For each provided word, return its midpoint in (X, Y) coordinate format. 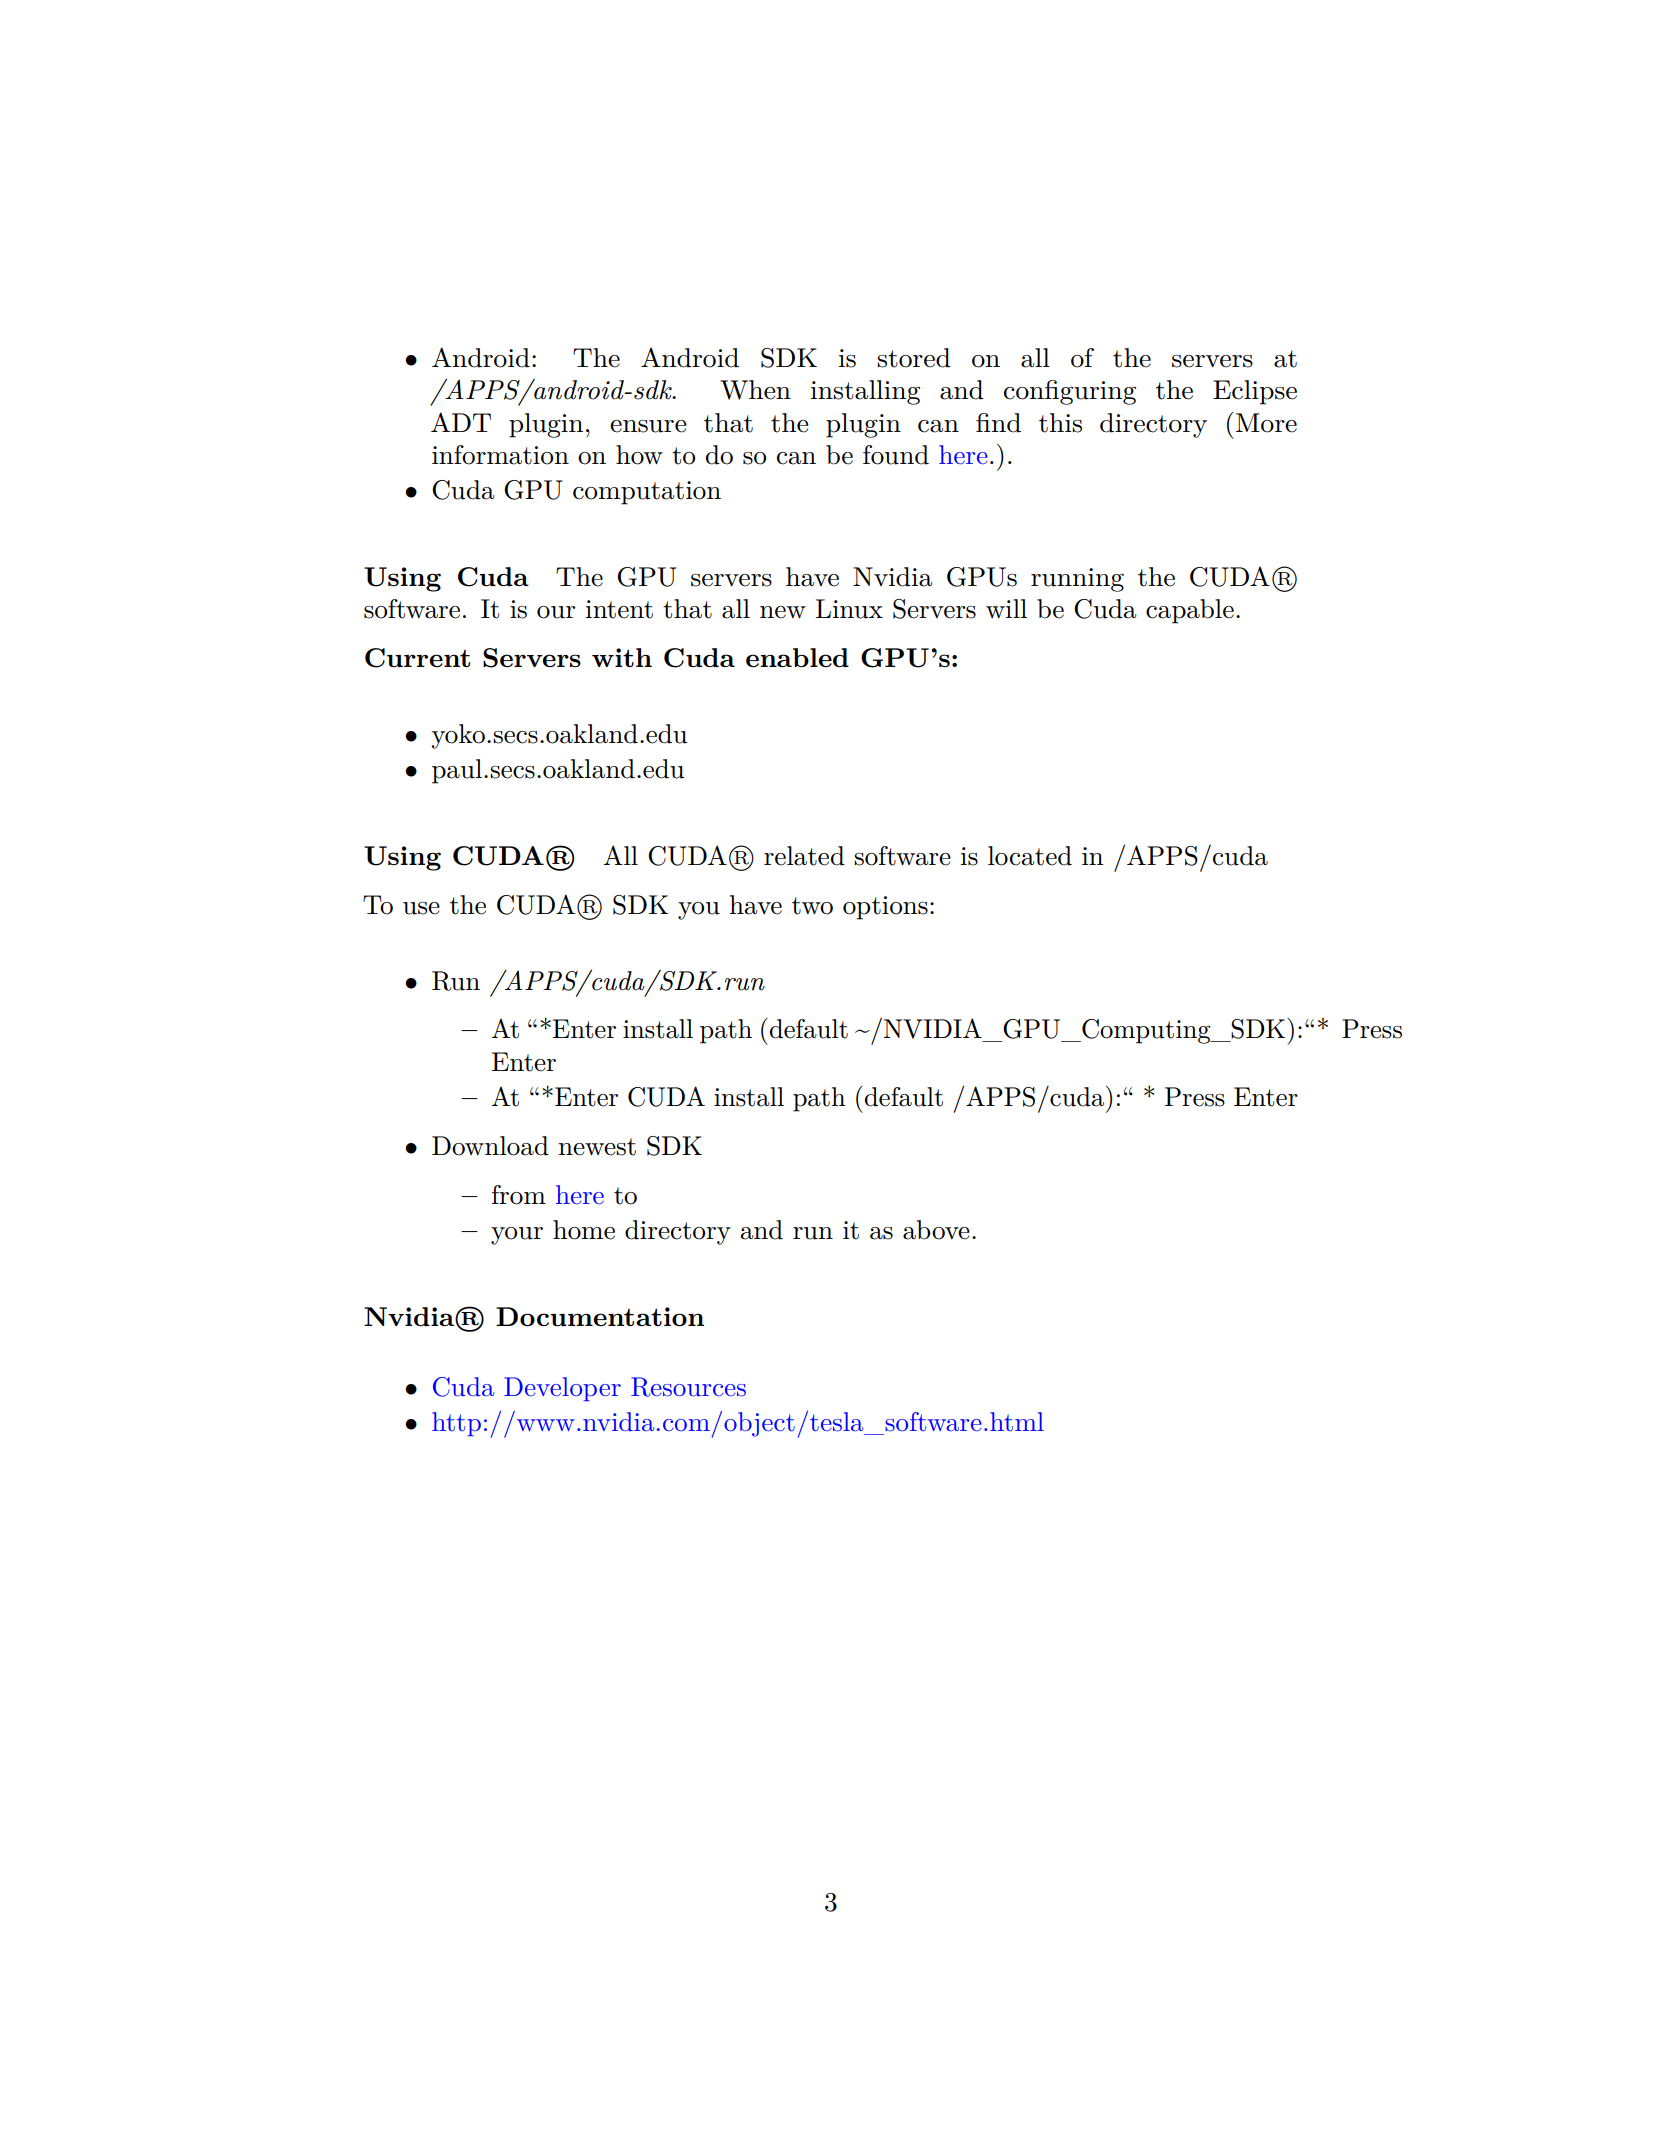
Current (417, 658)
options (885, 908)
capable (1190, 611)
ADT (461, 422)
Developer (562, 1389)
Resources (688, 1387)
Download (490, 1146)
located (1030, 856)
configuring (1070, 392)
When (755, 390)
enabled (797, 657)
